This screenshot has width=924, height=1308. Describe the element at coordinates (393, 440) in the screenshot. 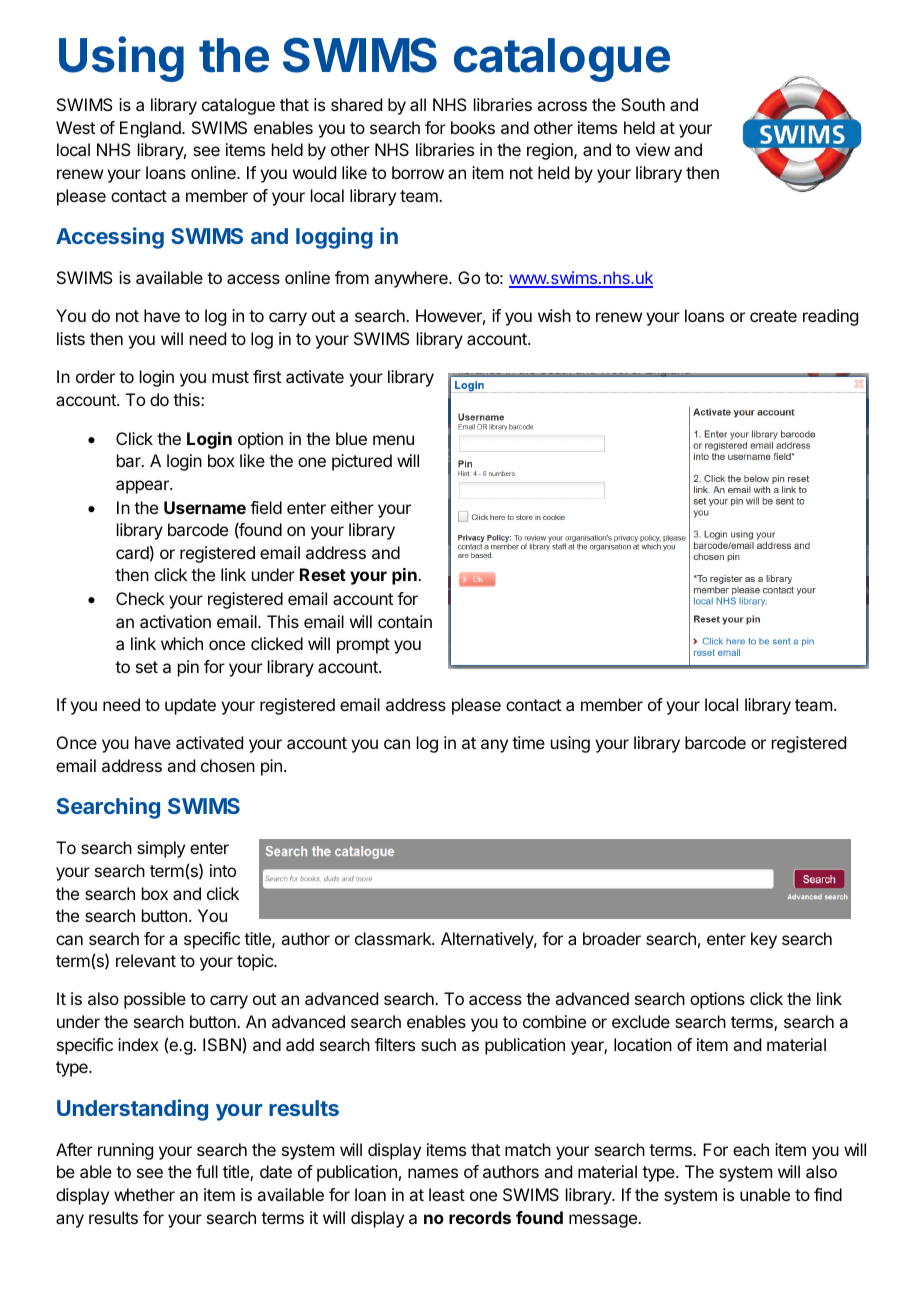

I see `menu` at that location.
